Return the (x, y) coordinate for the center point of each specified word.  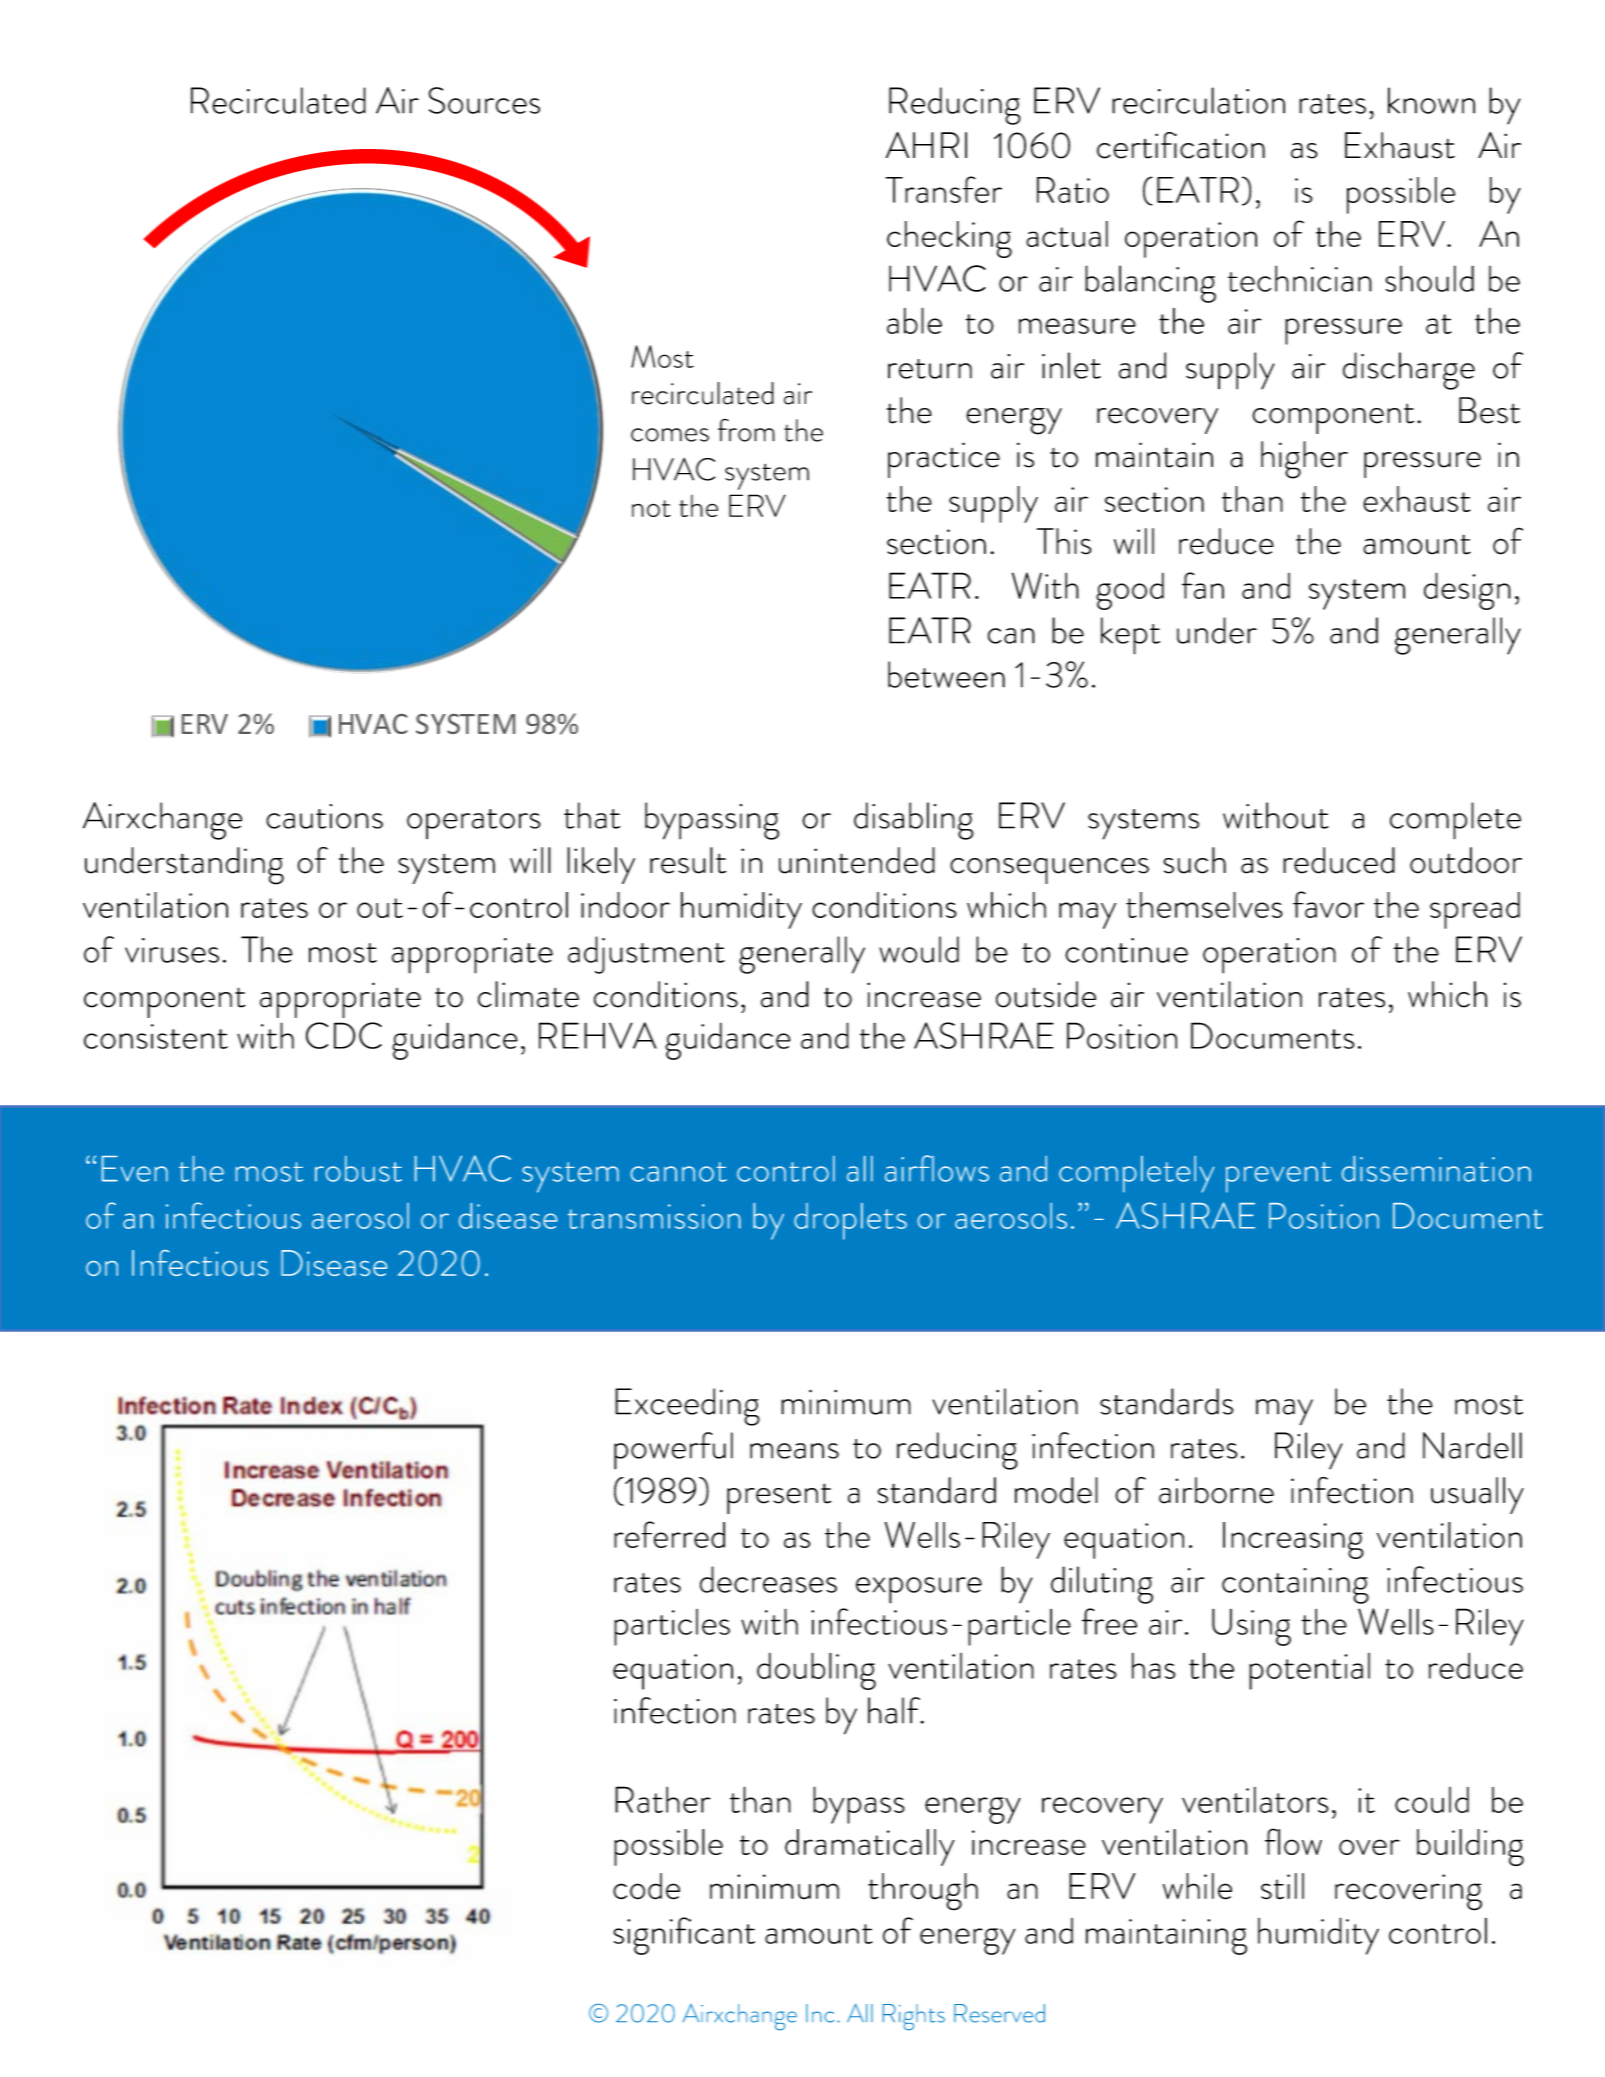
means (794, 1451)
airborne (1216, 1490)
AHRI (926, 145)
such (1194, 860)
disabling (914, 821)
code (646, 1886)
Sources (484, 100)
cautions (324, 816)
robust (358, 1169)
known (1431, 100)
